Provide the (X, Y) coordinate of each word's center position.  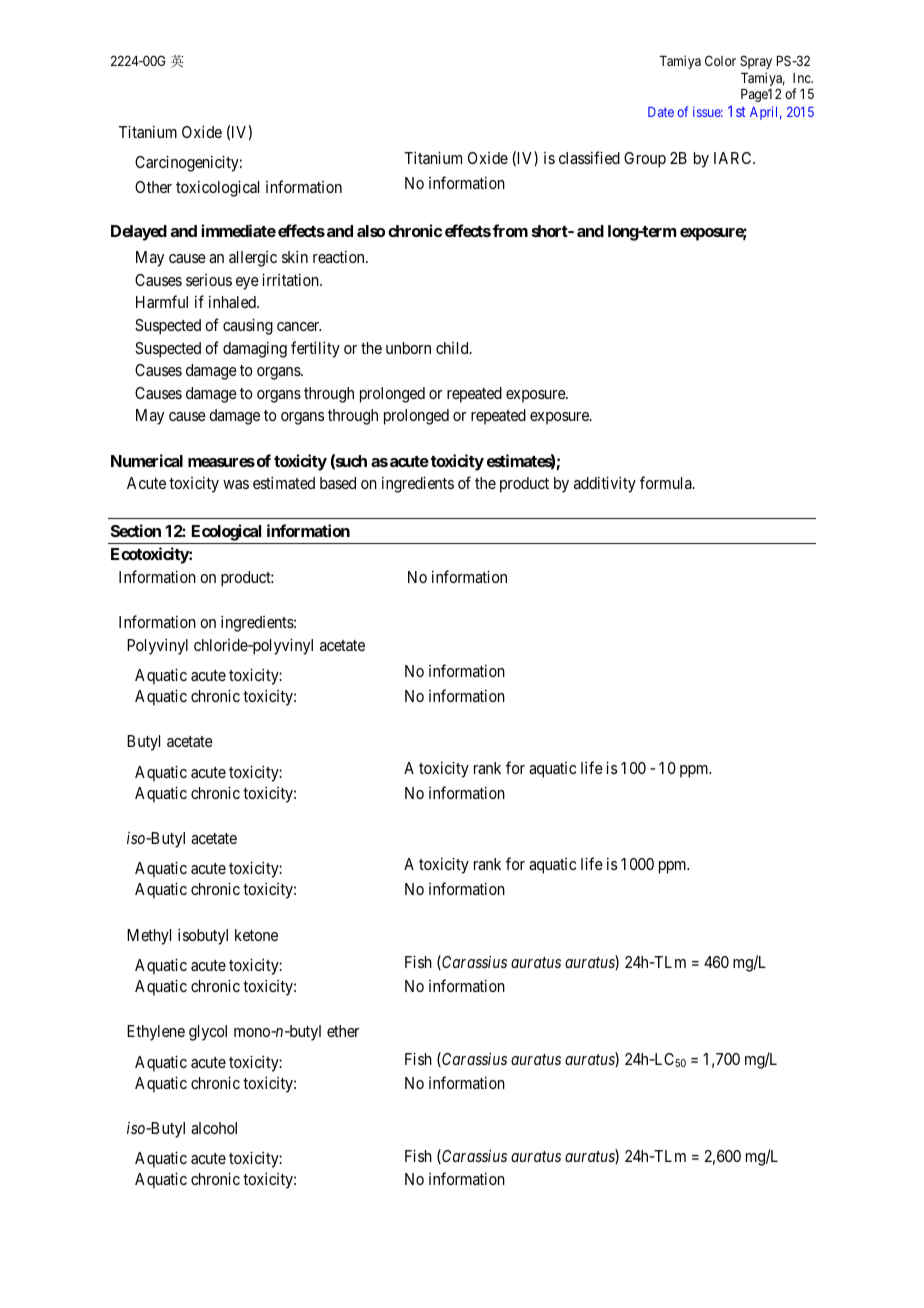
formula (667, 482)
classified (589, 157)
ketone (256, 935)
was (236, 484)
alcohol (214, 1128)
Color (720, 60)
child (453, 348)
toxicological (217, 188)
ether (343, 1031)
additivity (605, 484)
